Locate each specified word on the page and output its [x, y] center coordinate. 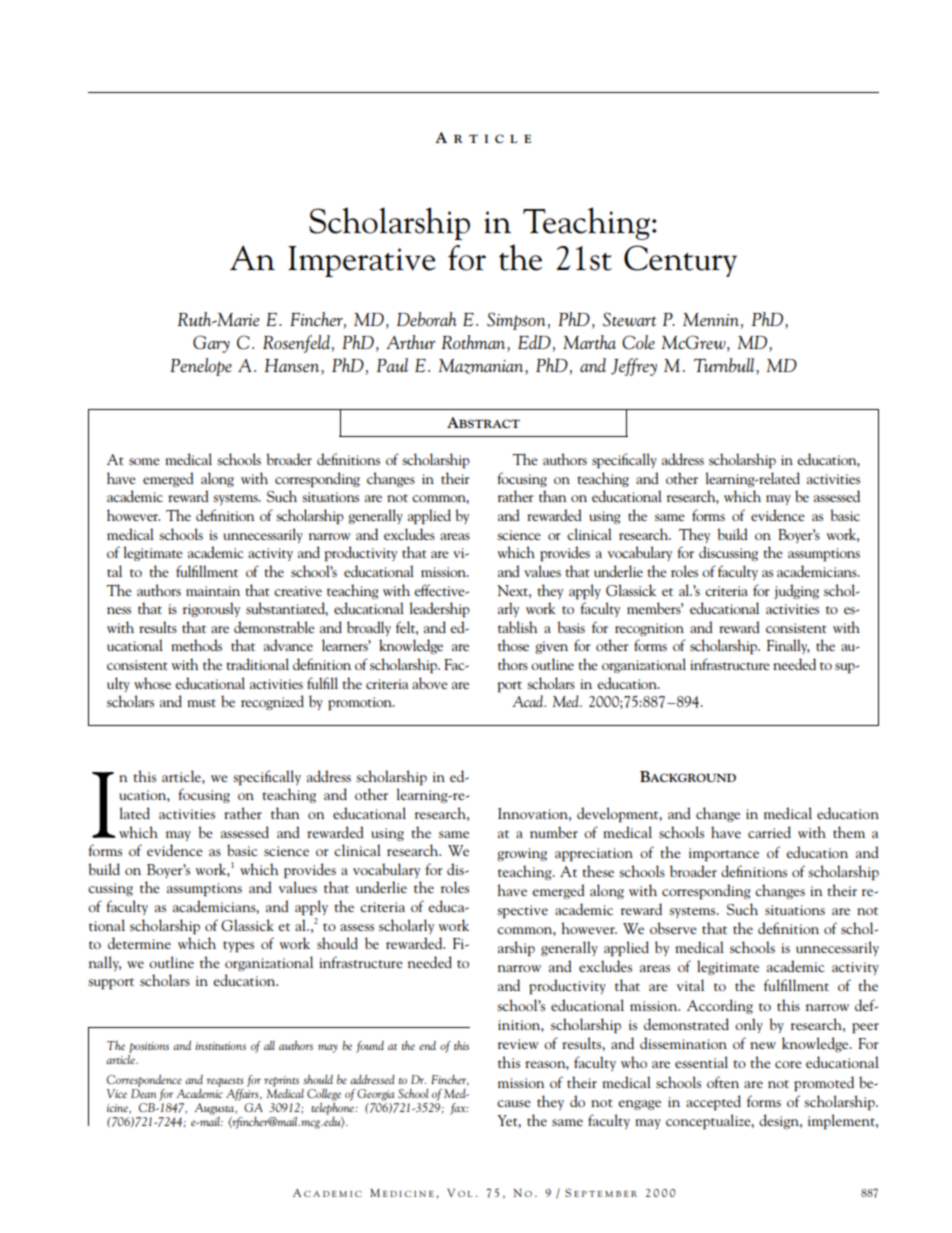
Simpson [516, 321]
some [144, 461]
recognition [649, 629]
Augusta [215, 1109]
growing [522, 854]
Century [680, 261]
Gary [211, 344]
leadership [440, 609]
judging [796, 591]
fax [459, 1109]
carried [769, 832]
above [430, 683]
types [238, 946]
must [201, 703]
